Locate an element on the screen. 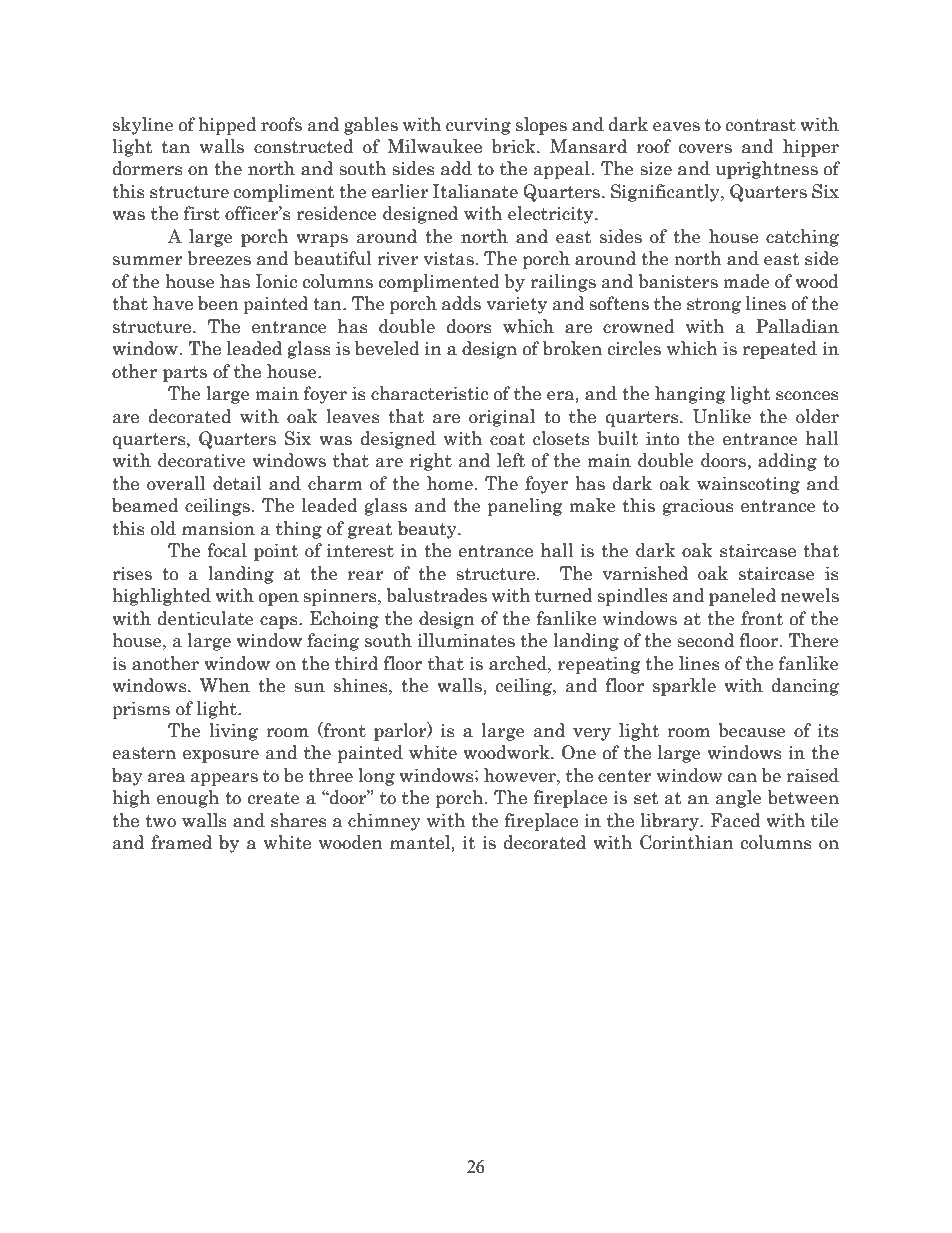 Image resolution: width=952 pixels, height=1233 pixels. parts is located at coordinates (185, 374).
